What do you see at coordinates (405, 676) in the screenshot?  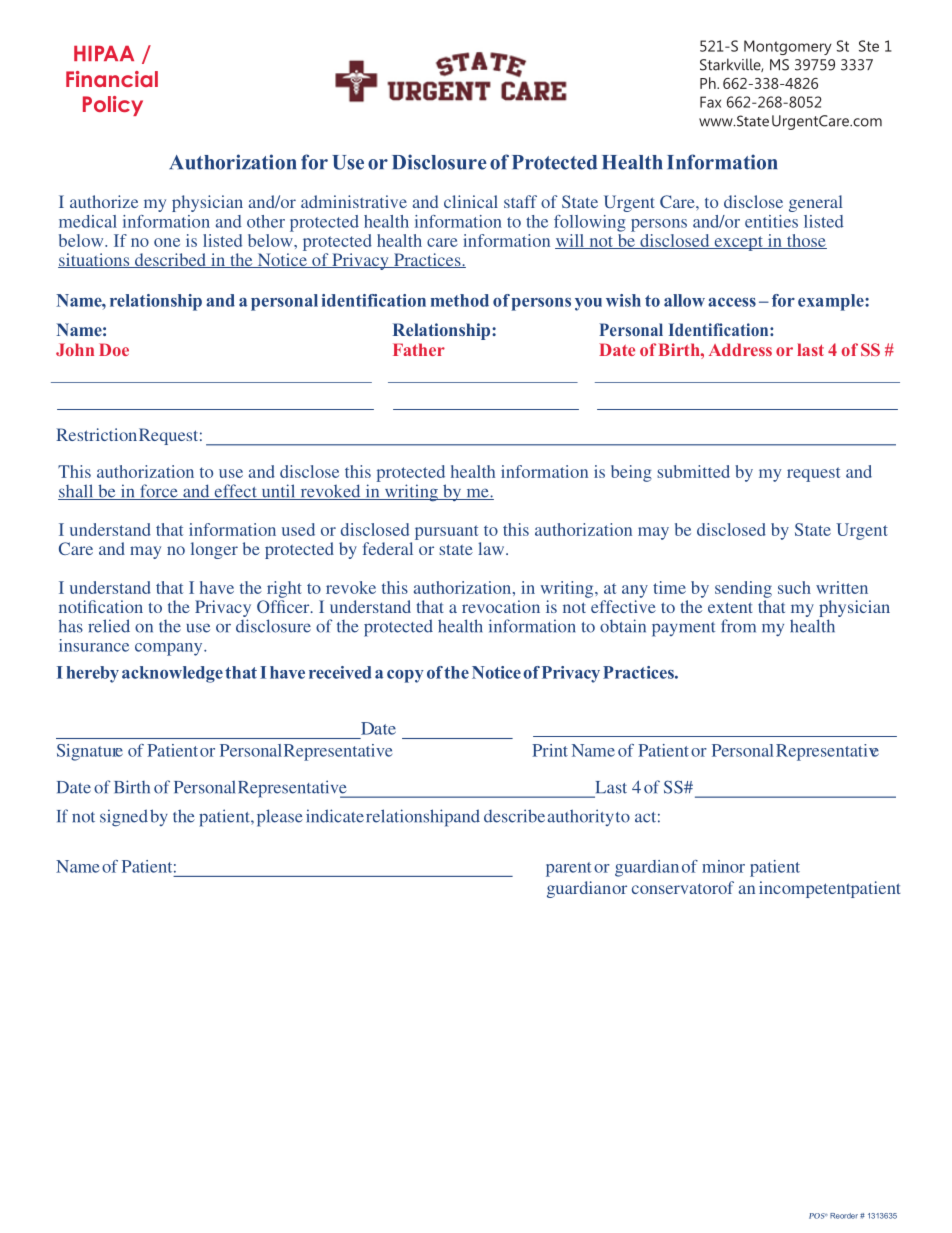 I see `copy` at bounding box center [405, 676].
